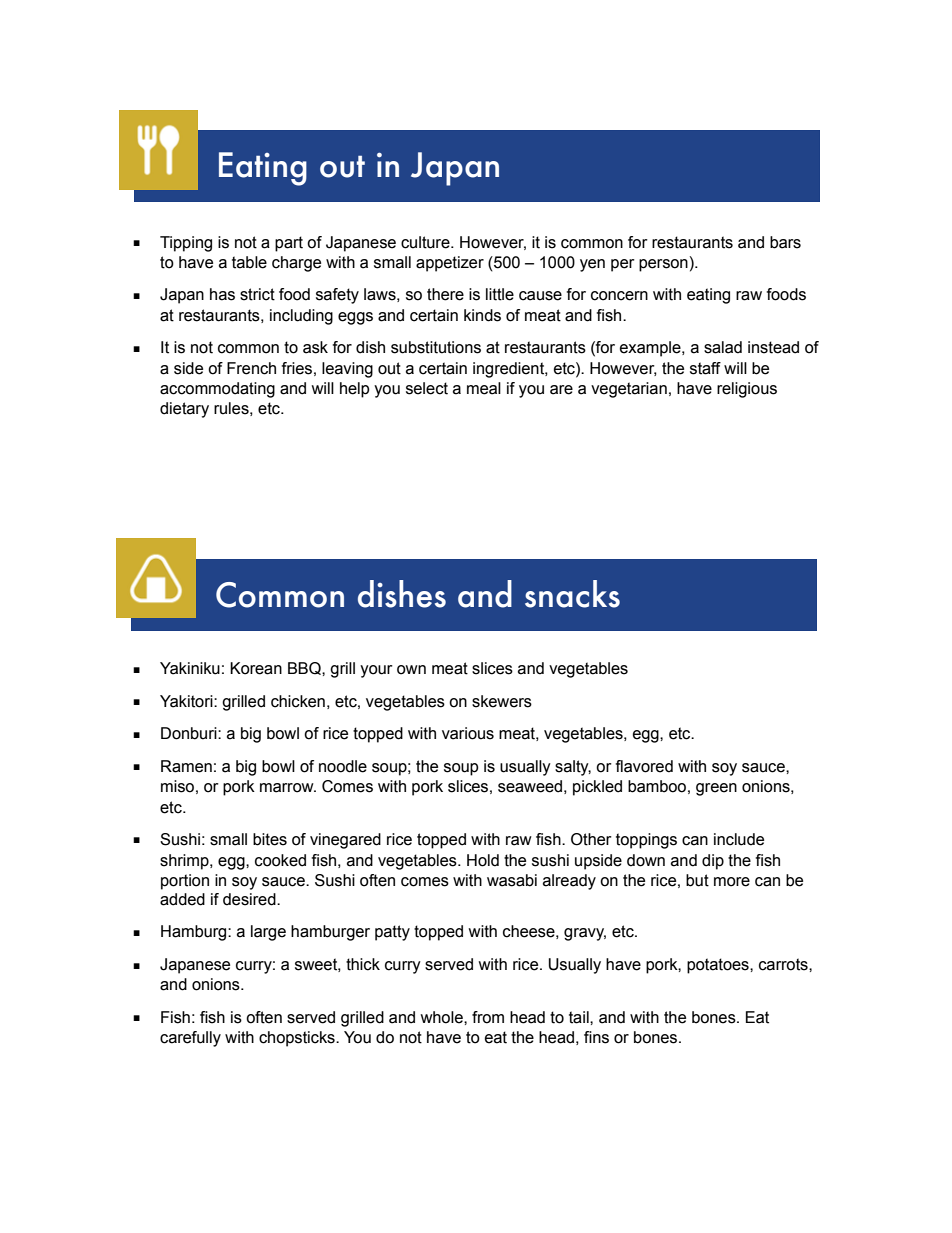 Image resolution: width=952 pixels, height=1233 pixels. What do you see at coordinates (488, 1017) in the page?
I see `from` at bounding box center [488, 1017].
